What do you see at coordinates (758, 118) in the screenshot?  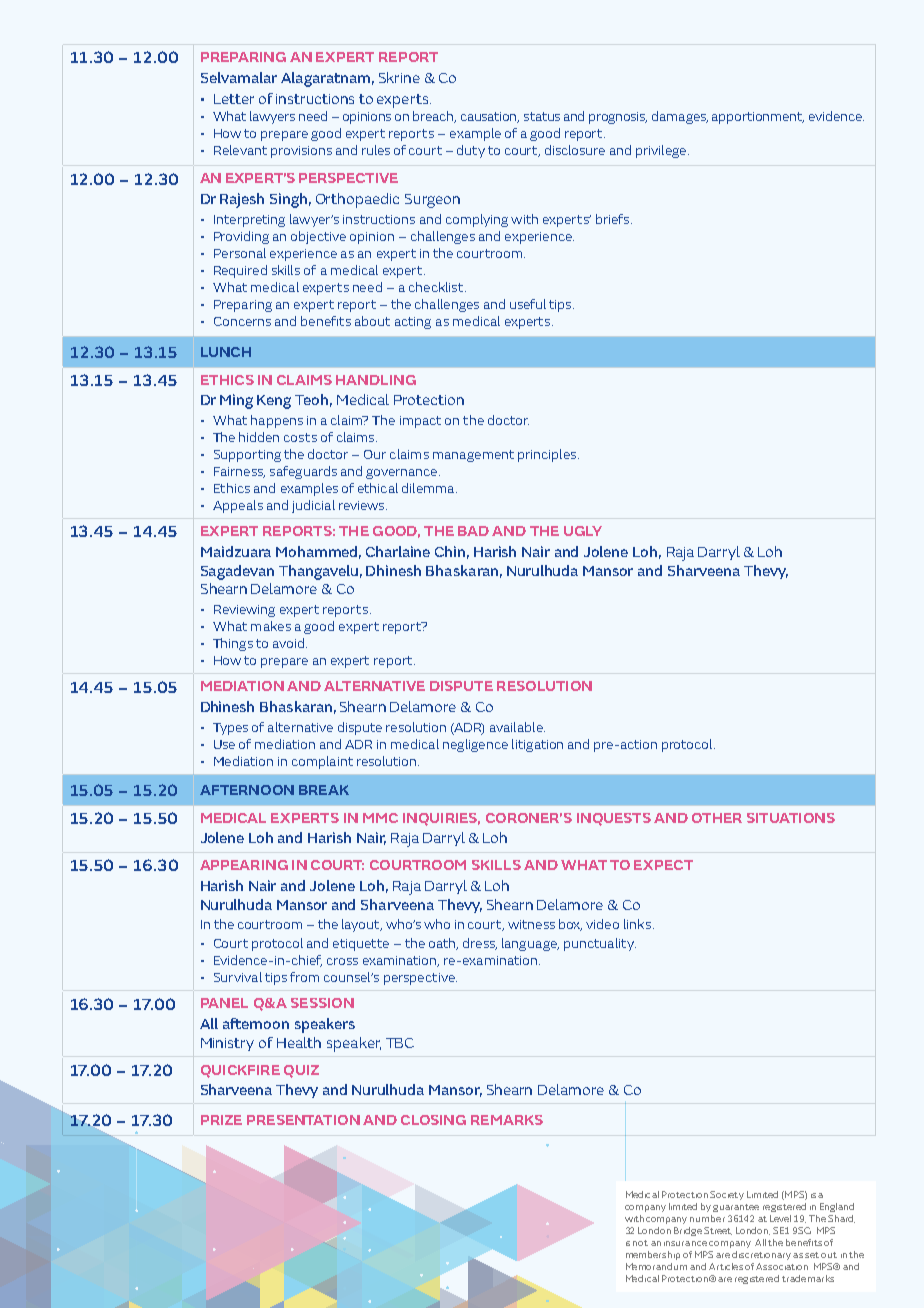 I see `apportionment` at bounding box center [758, 118].
